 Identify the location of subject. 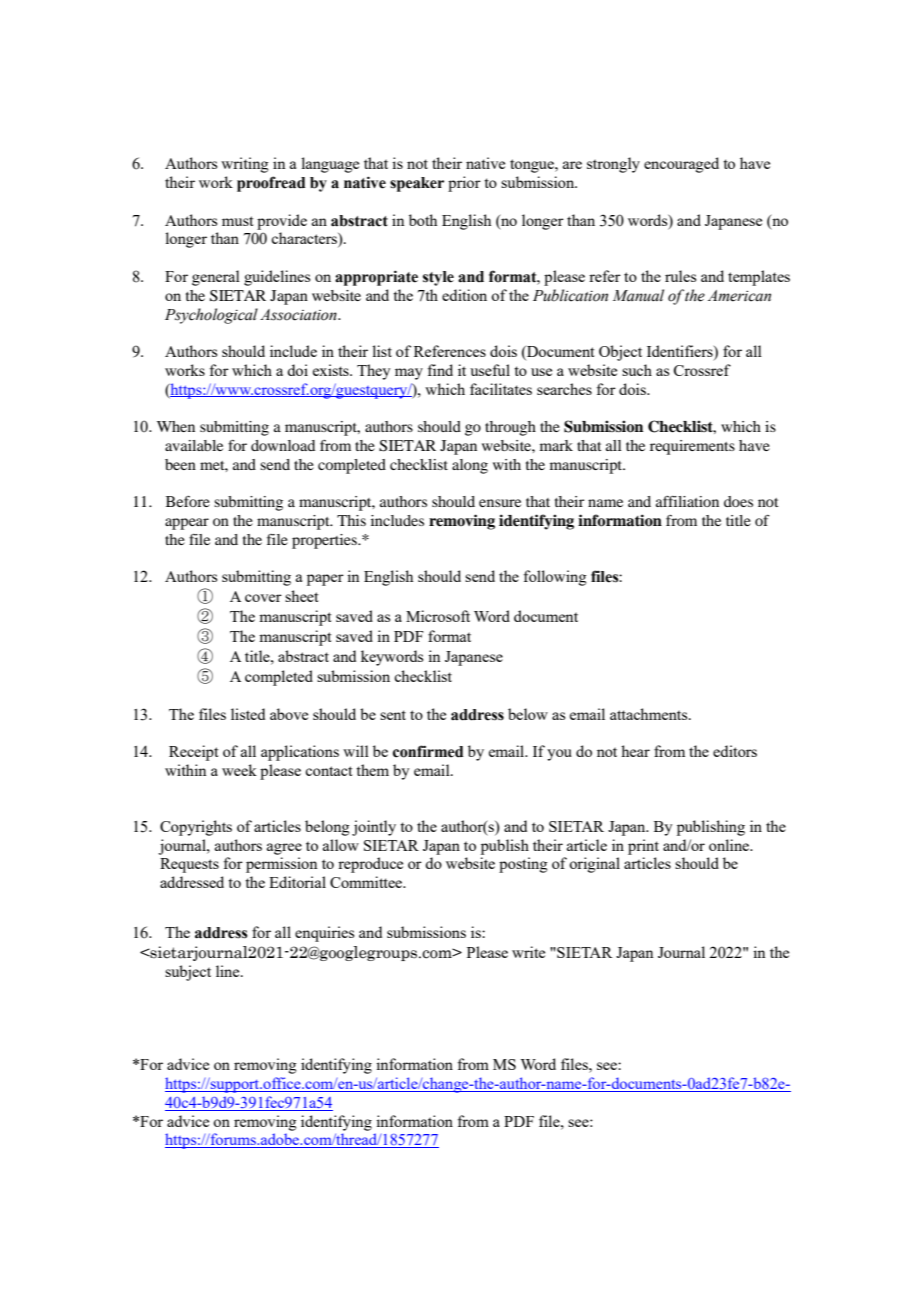
(188, 973).
